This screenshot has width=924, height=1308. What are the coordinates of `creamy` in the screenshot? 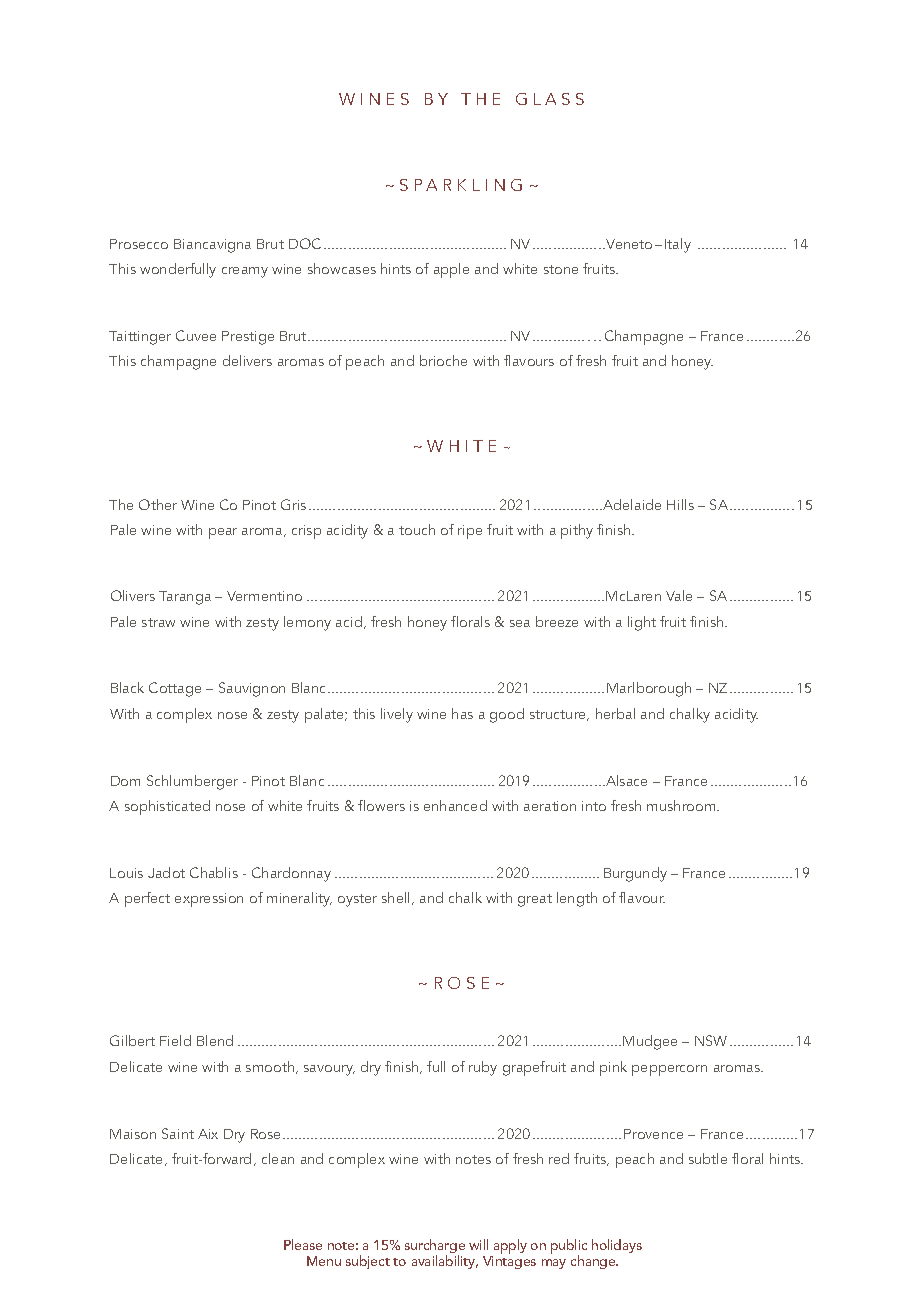 It's located at (245, 272).
